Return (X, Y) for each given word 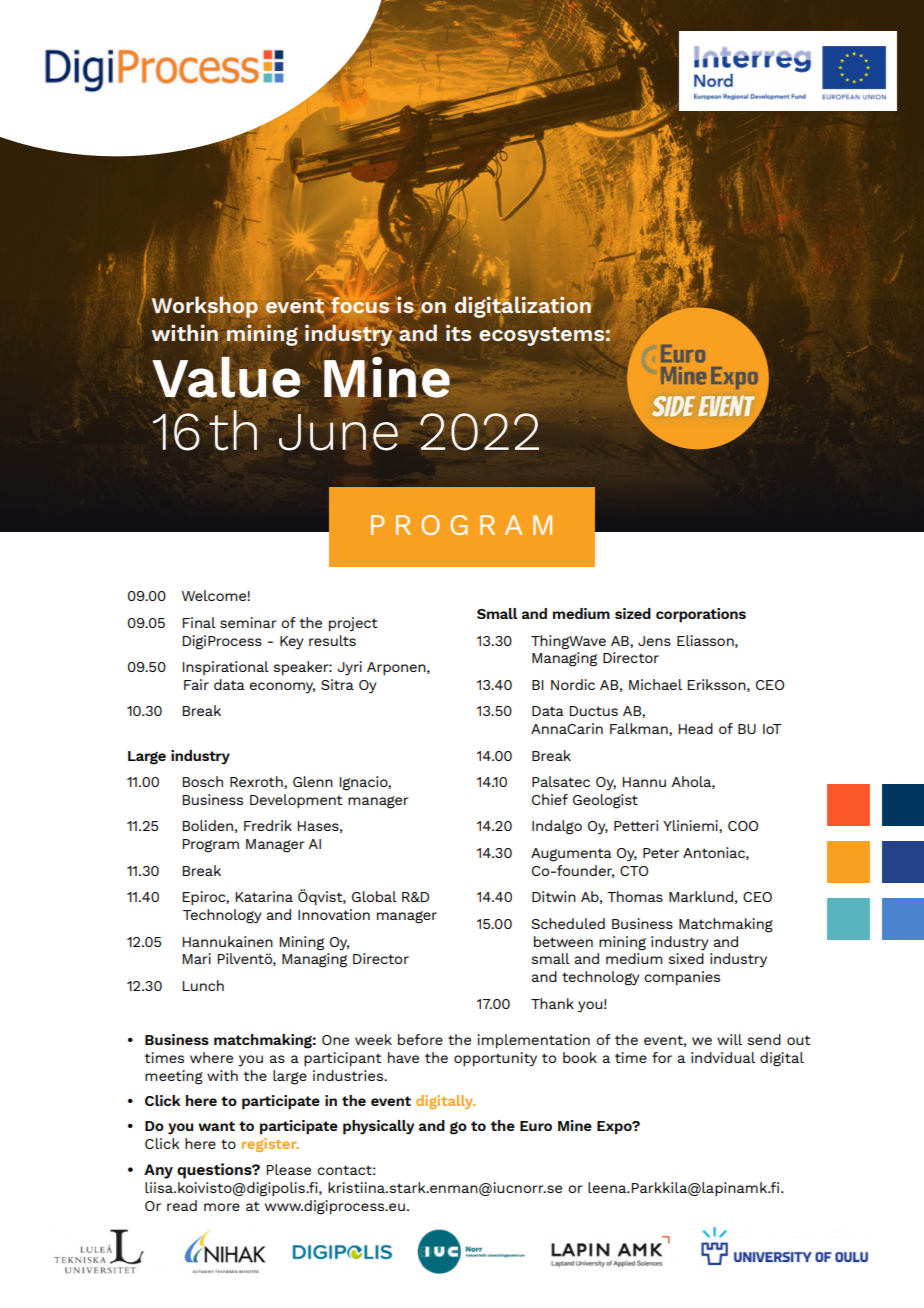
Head (696, 728)
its (458, 332)
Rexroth (257, 782)
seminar (248, 622)
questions (215, 1171)
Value (226, 377)
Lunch (203, 985)
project (353, 624)
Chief (550, 799)
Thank (552, 1003)
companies (682, 978)
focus (361, 306)
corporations (701, 615)
